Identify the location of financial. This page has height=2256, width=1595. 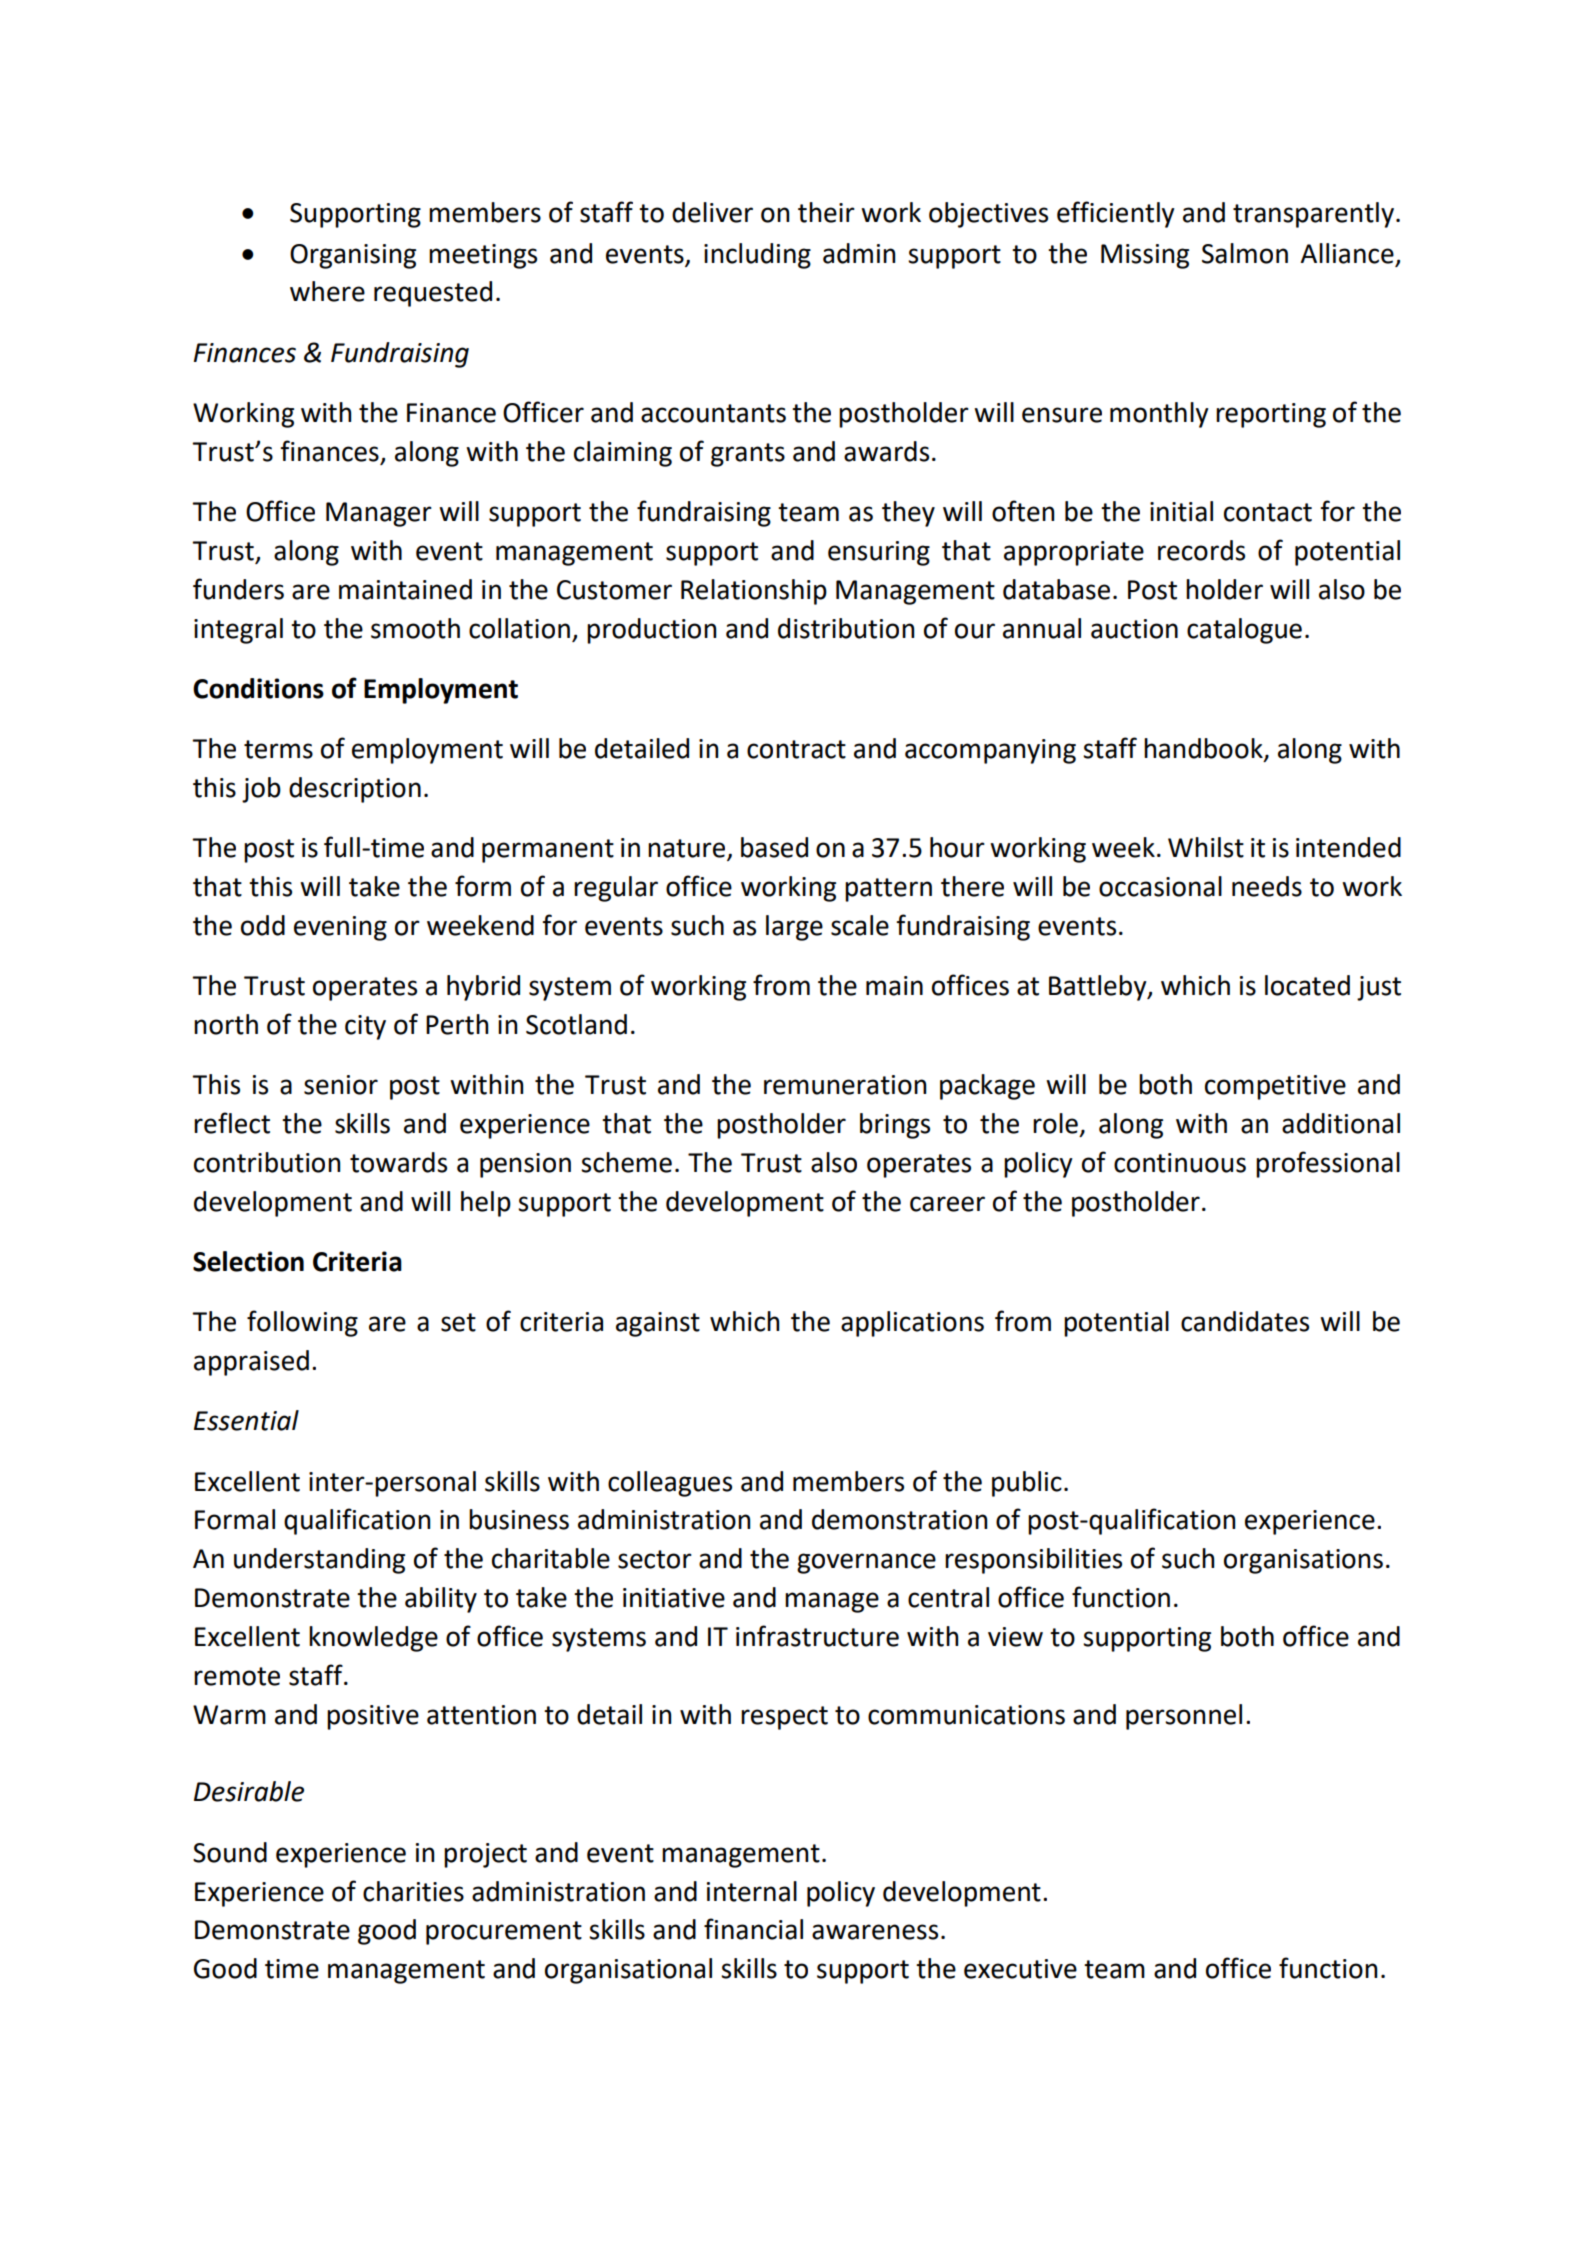
(753, 1929).
